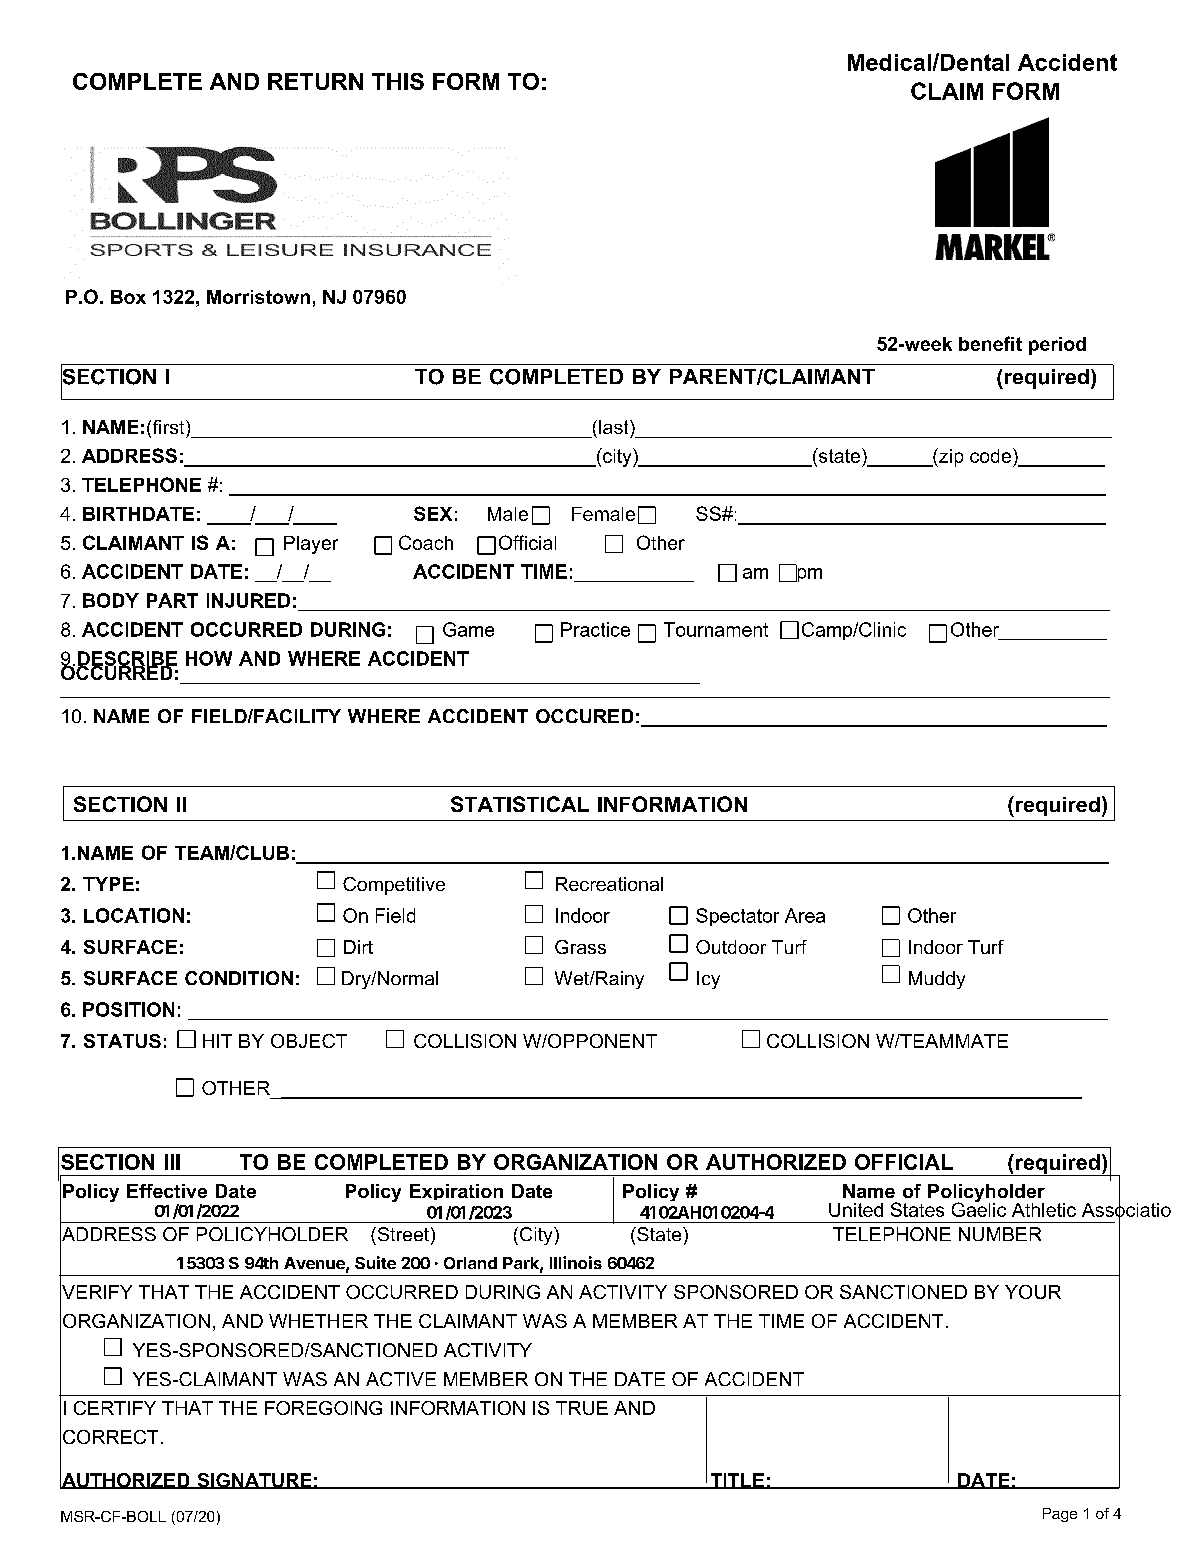  What do you see at coordinates (217, 1041) in the screenshot?
I see `HIT` at bounding box center [217, 1041].
